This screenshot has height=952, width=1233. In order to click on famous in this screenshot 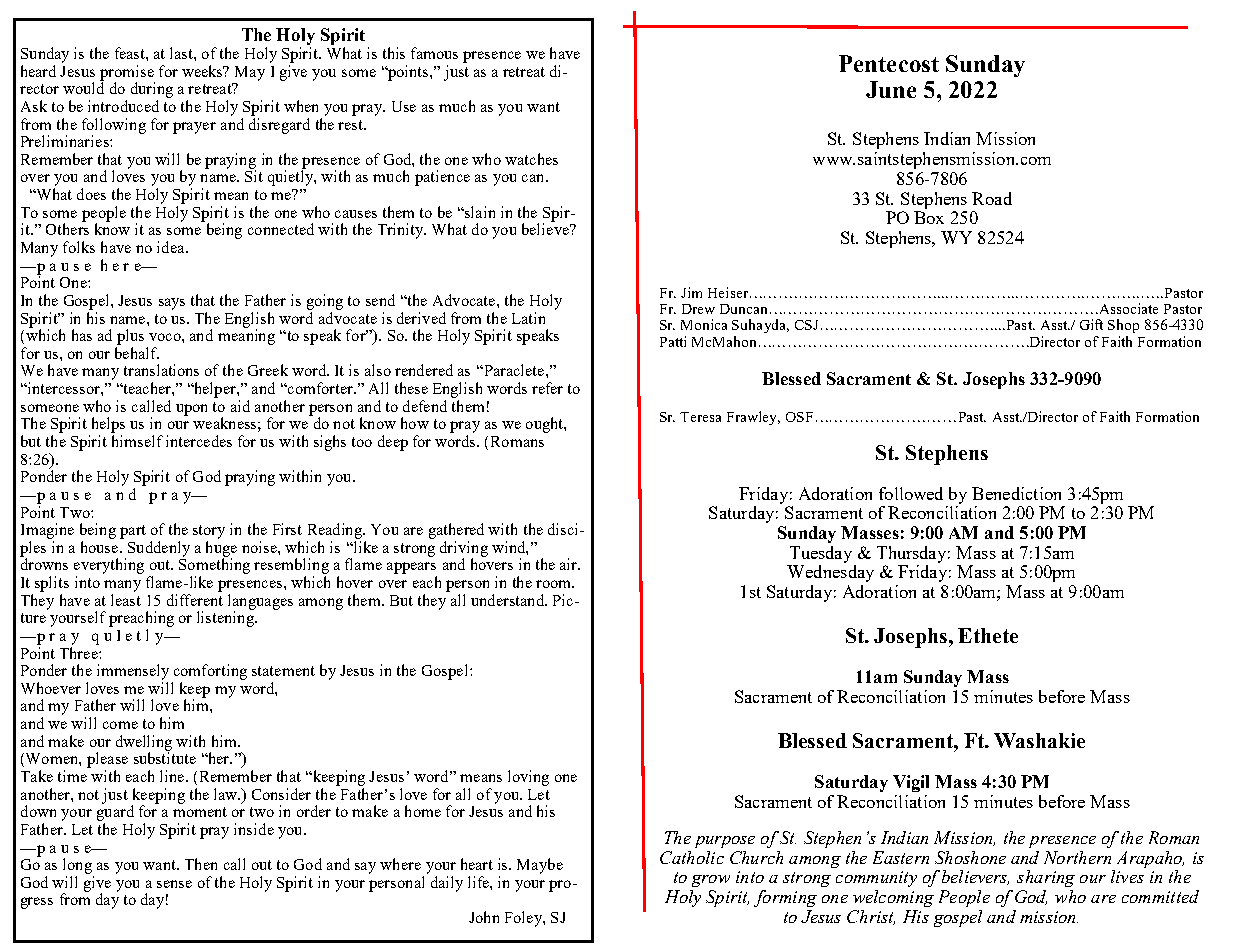, I will do `click(434, 53)`.
